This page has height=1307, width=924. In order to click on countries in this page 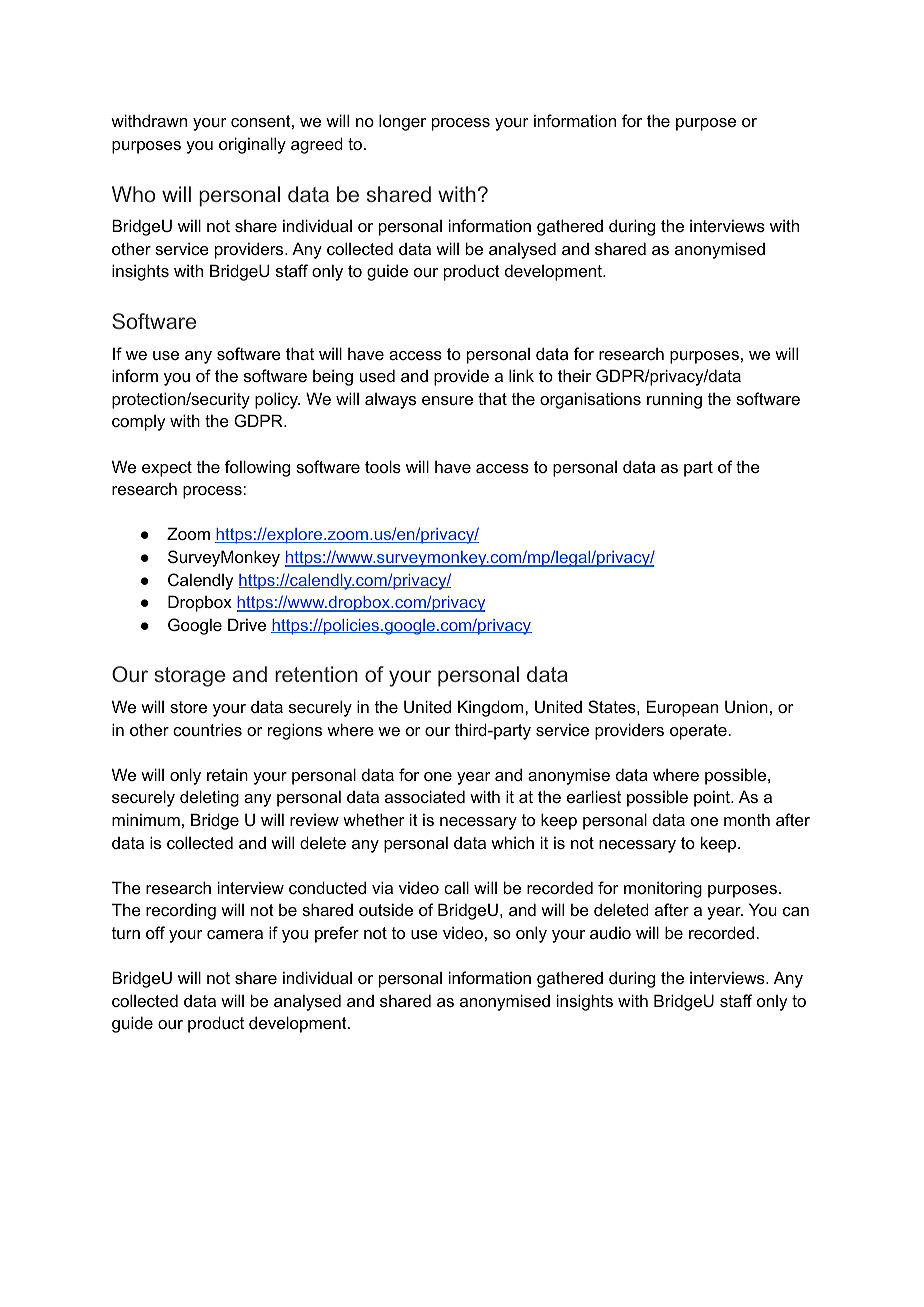, I will do `click(207, 729)`.
